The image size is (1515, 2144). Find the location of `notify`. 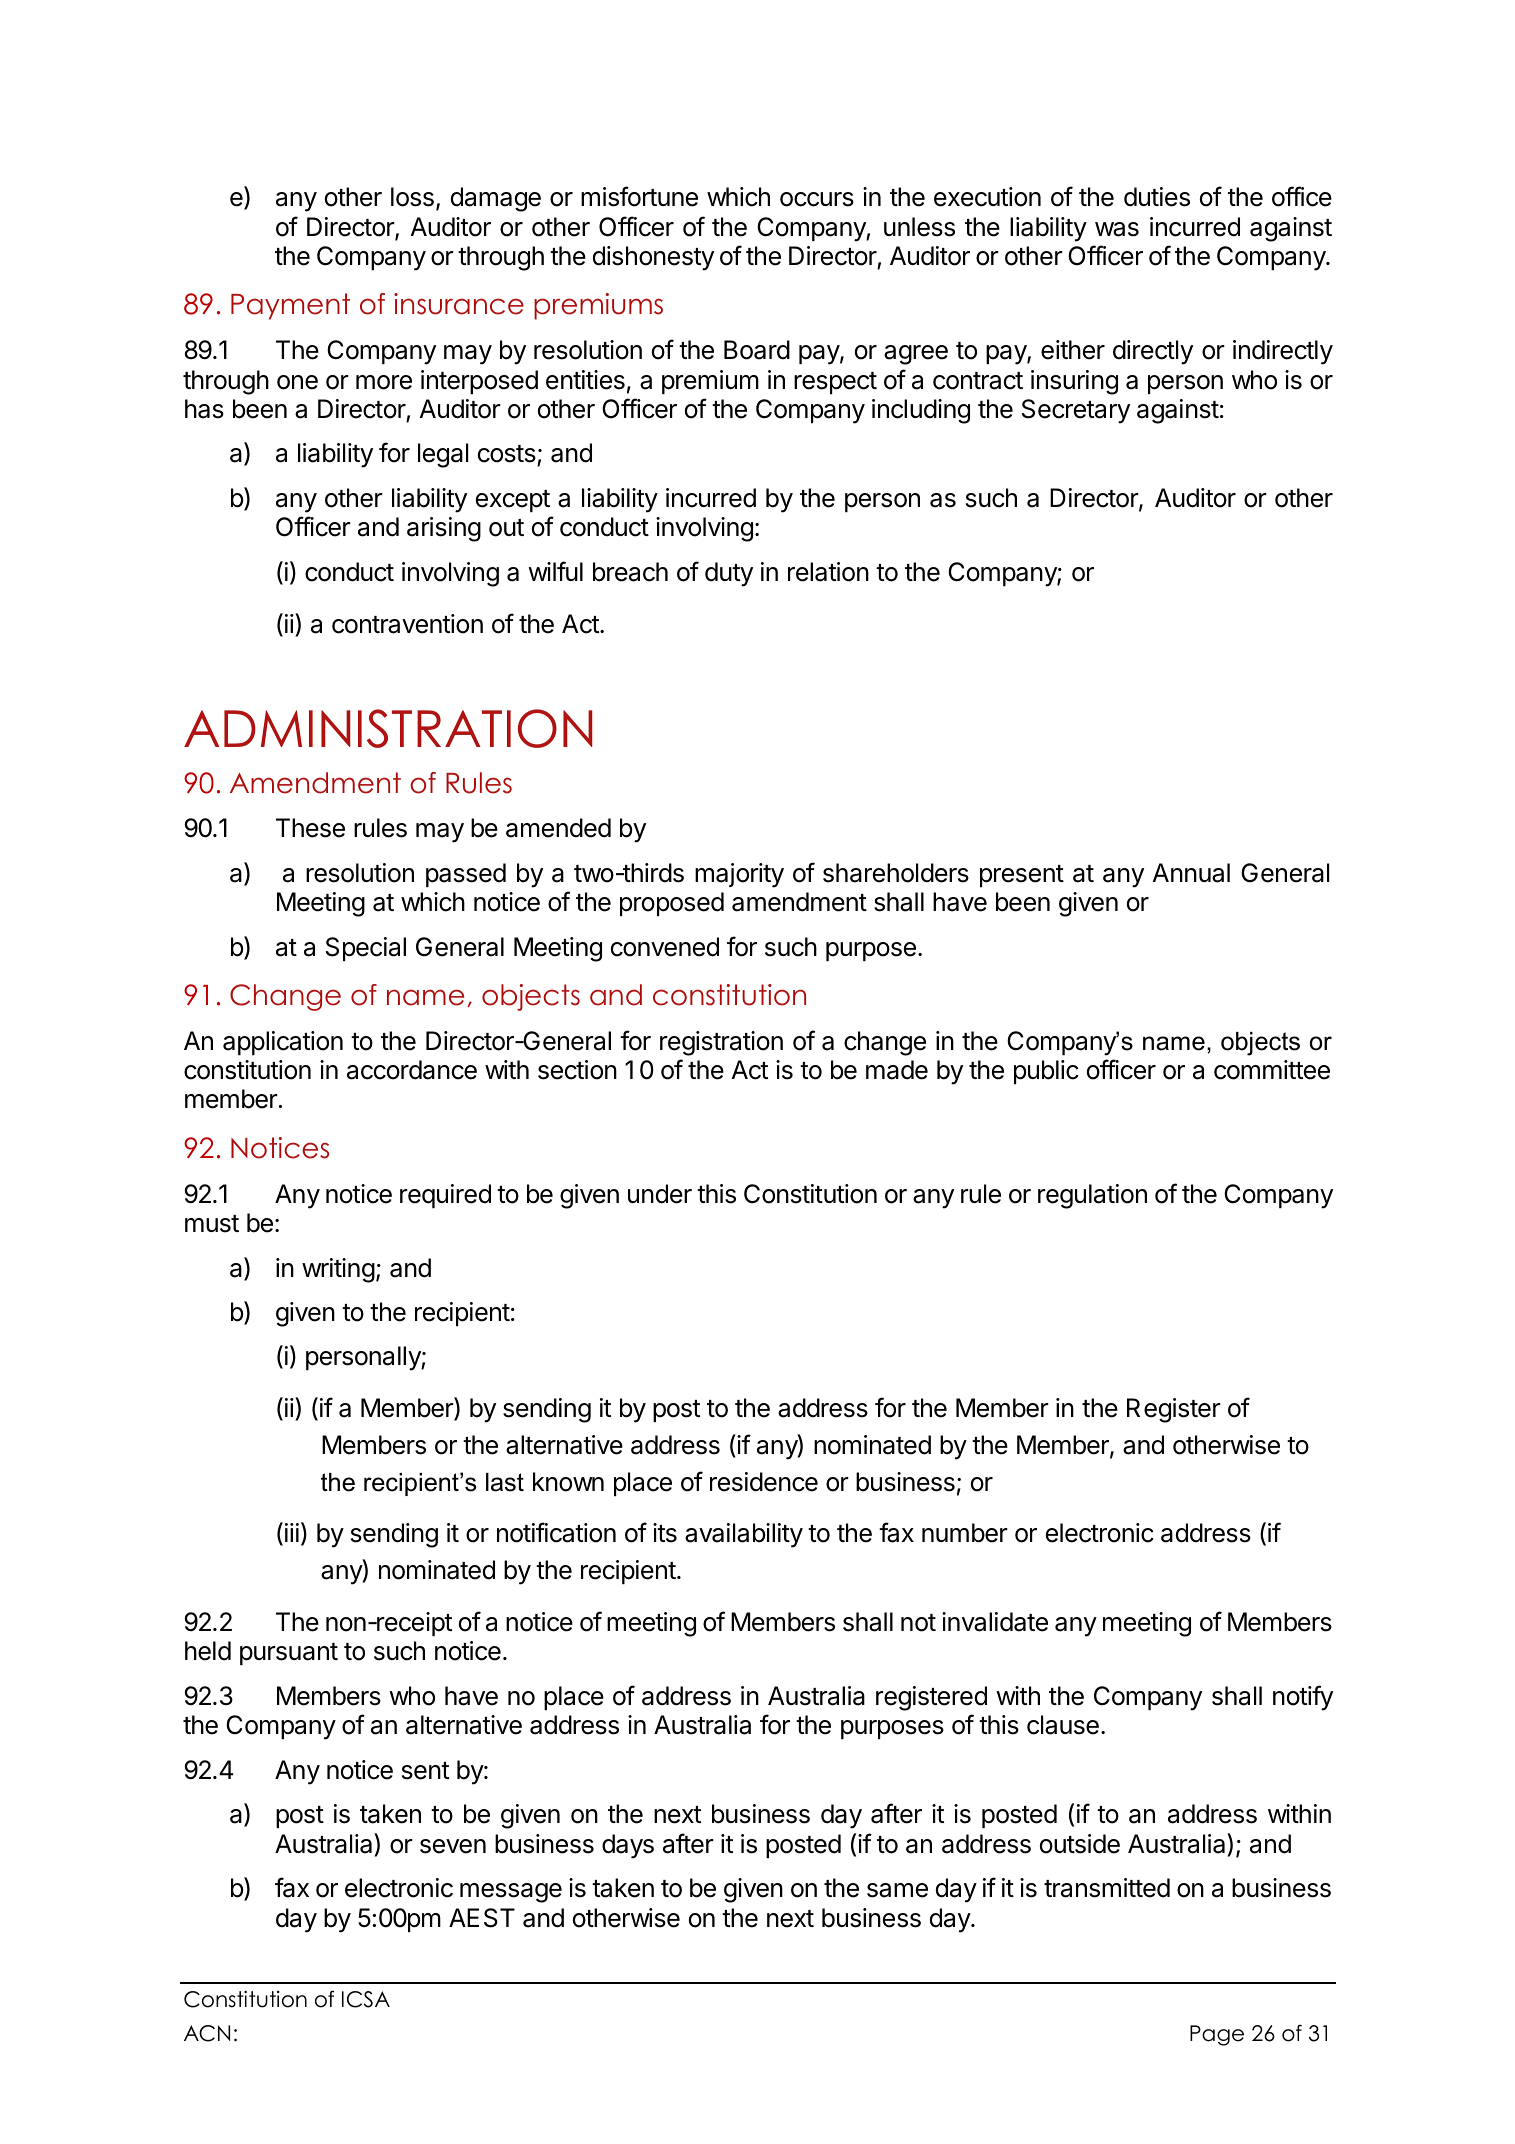

notify is located at coordinates (1303, 1698).
